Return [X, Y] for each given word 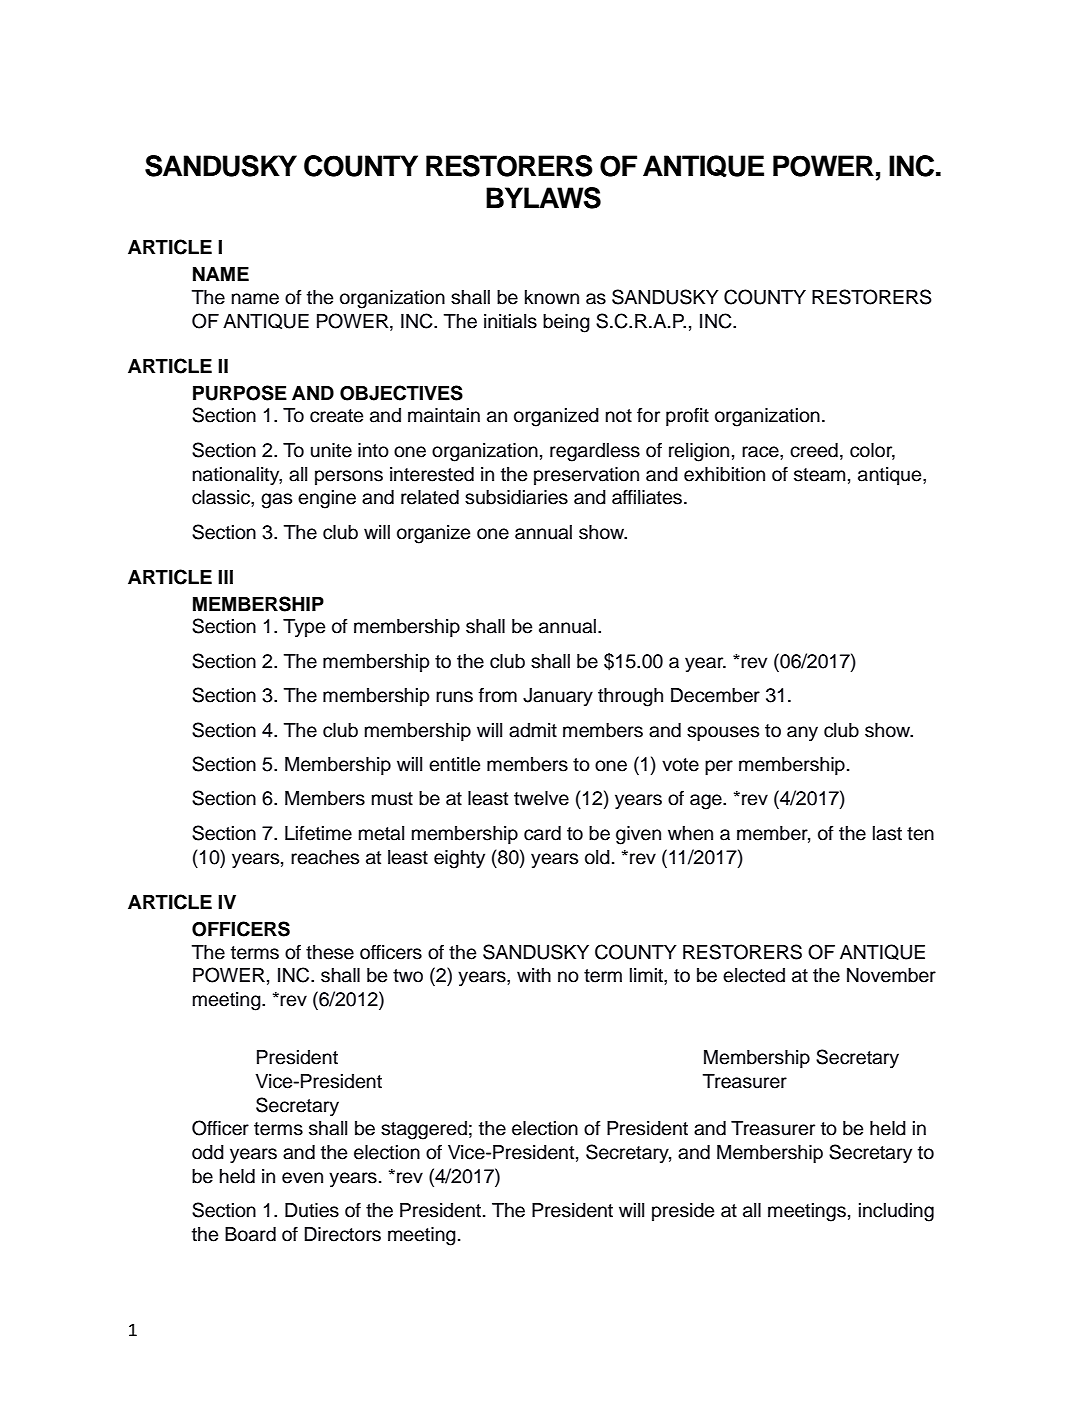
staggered [424, 1130]
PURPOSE [240, 393]
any [802, 733]
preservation [586, 476]
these [330, 952]
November [891, 975]
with [534, 975]
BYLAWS [543, 198]
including [896, 1212]
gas [276, 501]
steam [819, 475]
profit [687, 416]
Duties [312, 1210]
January [558, 697]
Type [304, 628]
